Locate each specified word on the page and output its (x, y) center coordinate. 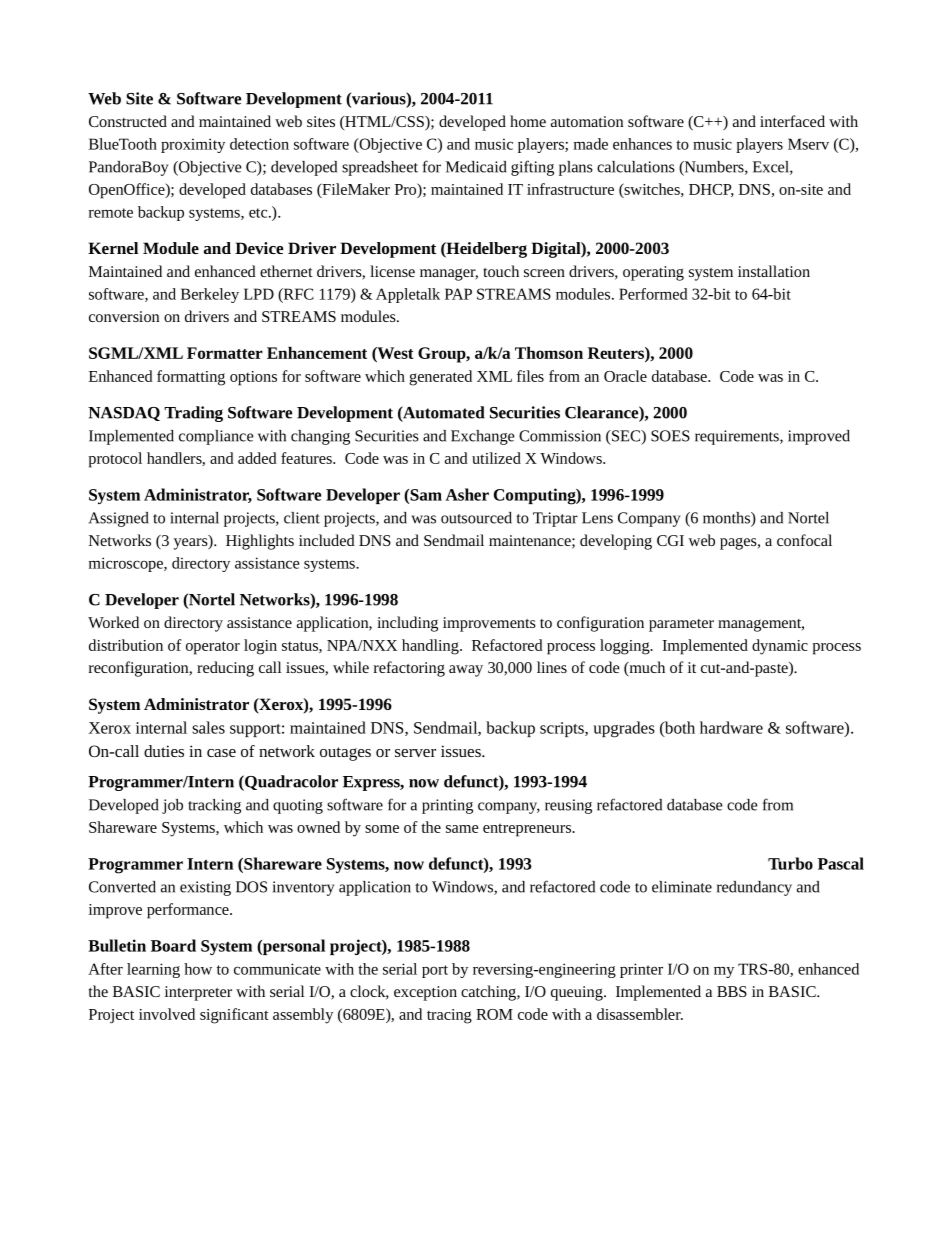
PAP (458, 294)
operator (213, 648)
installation (774, 271)
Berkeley (210, 295)
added (257, 458)
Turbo (790, 863)
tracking (214, 806)
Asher (467, 494)
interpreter (198, 993)
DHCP (711, 190)
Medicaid (476, 167)
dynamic (780, 647)
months (727, 519)
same (462, 829)
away (466, 671)
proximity (193, 145)
